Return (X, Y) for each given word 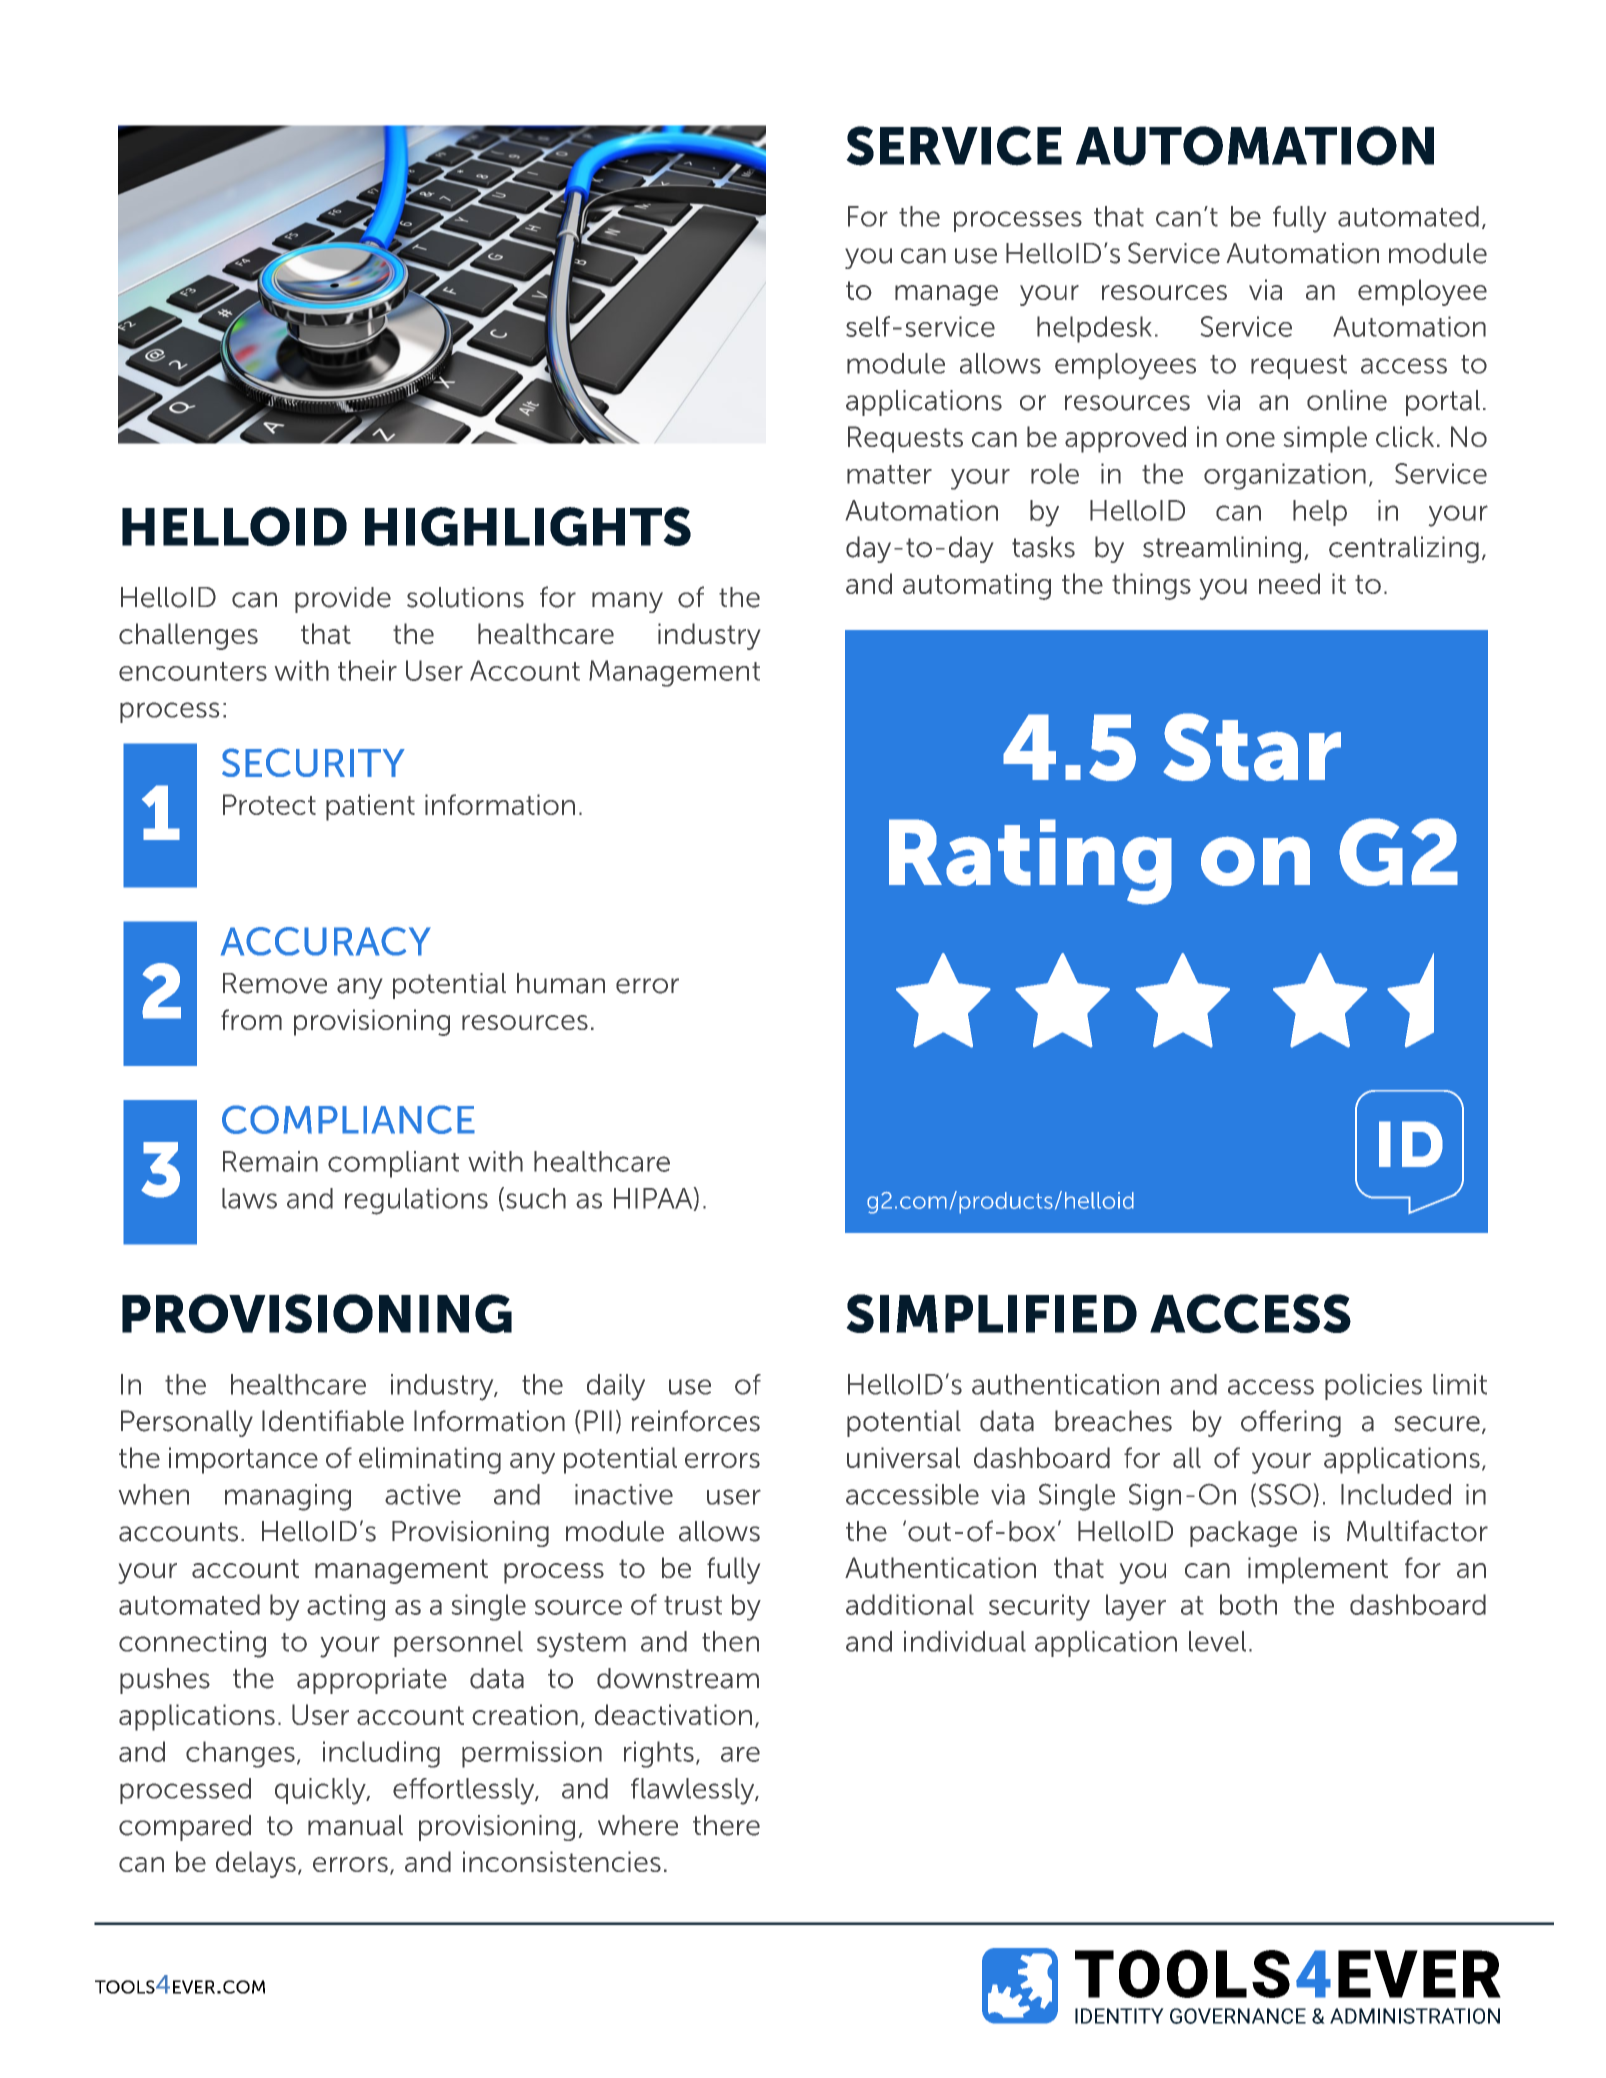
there (726, 1825)
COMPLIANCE (348, 1119)
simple (1325, 439)
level (1217, 1641)
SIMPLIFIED (991, 1313)
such (536, 1198)
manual (355, 1825)
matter (889, 474)
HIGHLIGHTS (528, 526)
